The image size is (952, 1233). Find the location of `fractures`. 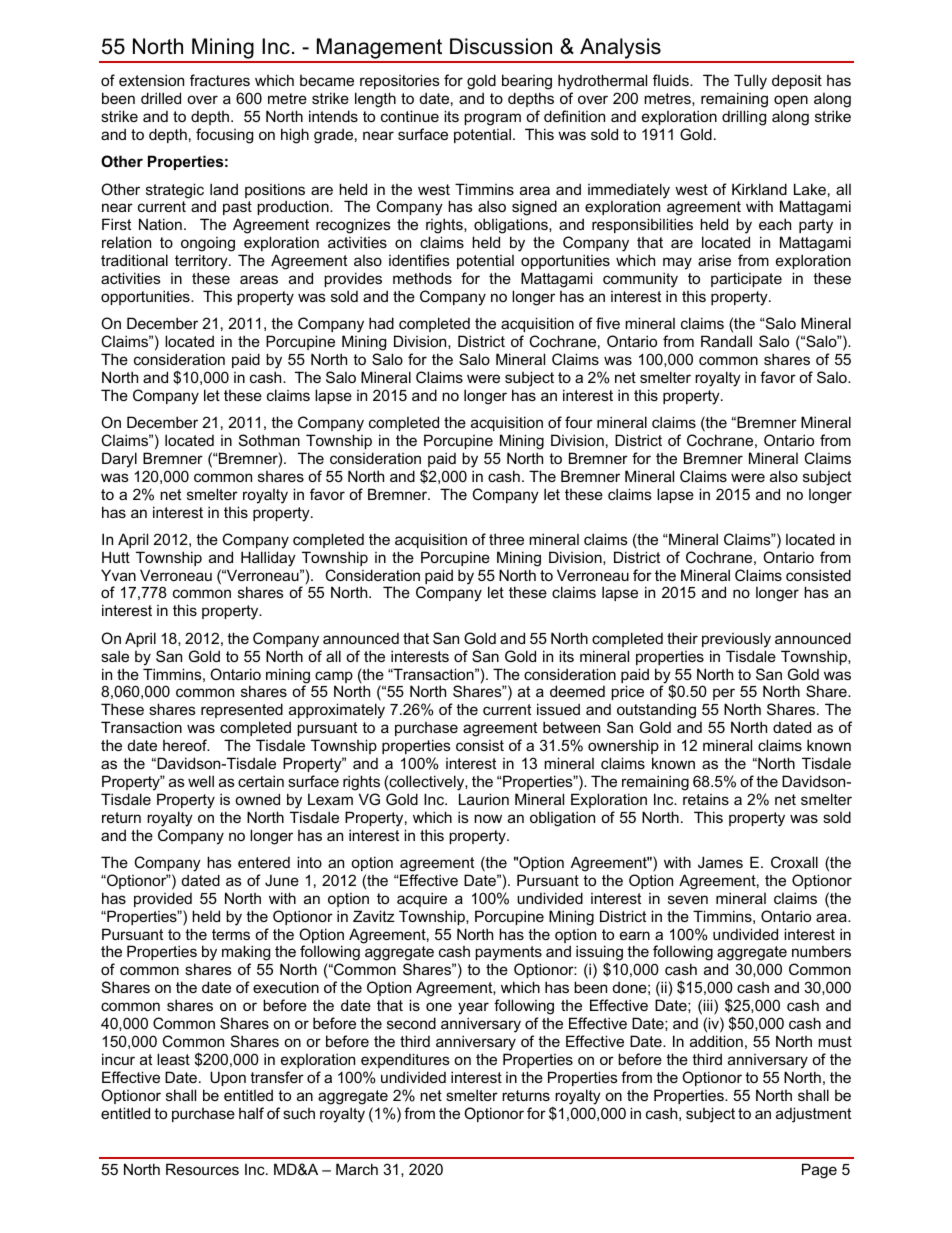

fractures is located at coordinates (220, 80).
